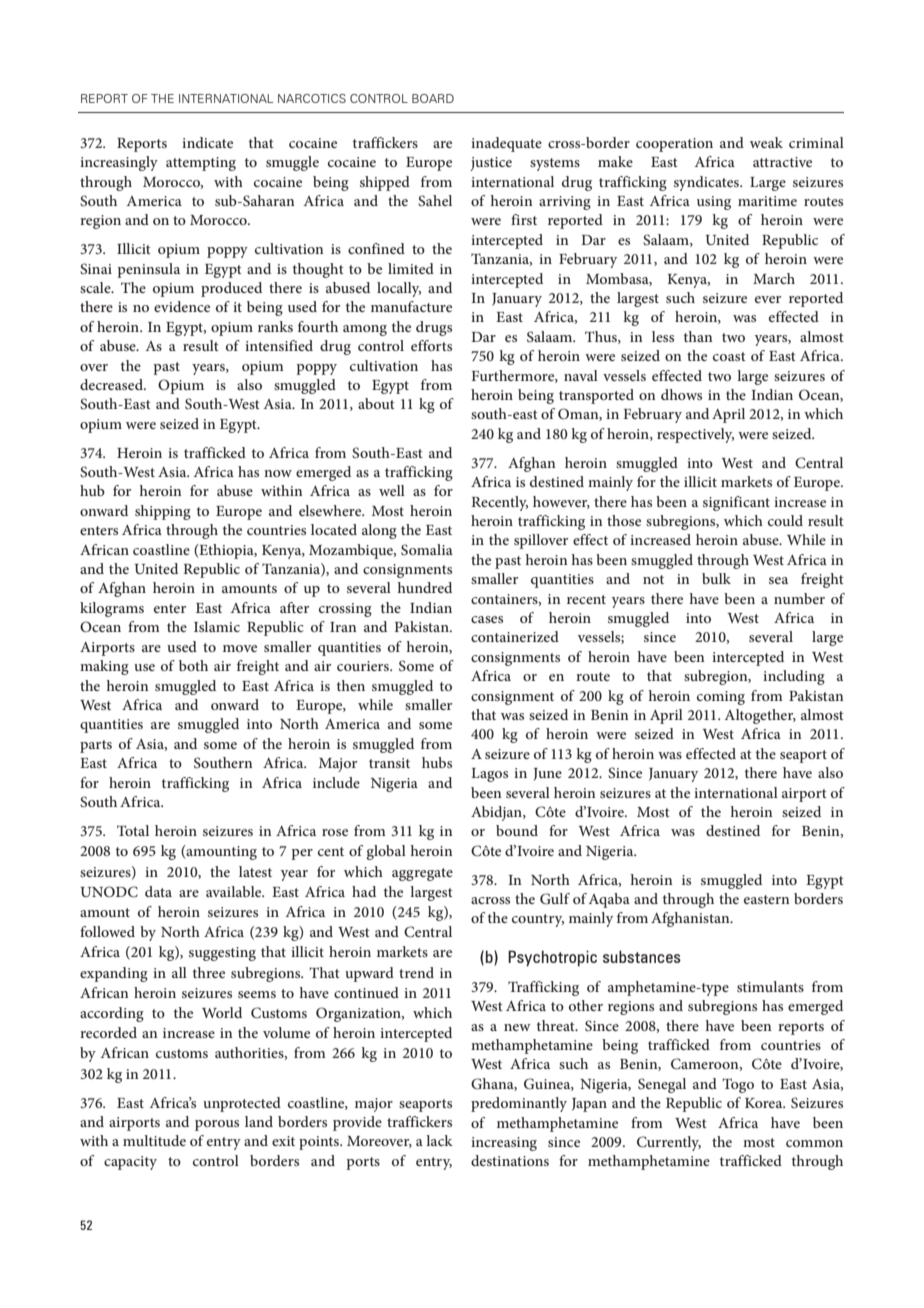  Describe the element at coordinates (716, 578) in the image. I see `bulk` at that location.
